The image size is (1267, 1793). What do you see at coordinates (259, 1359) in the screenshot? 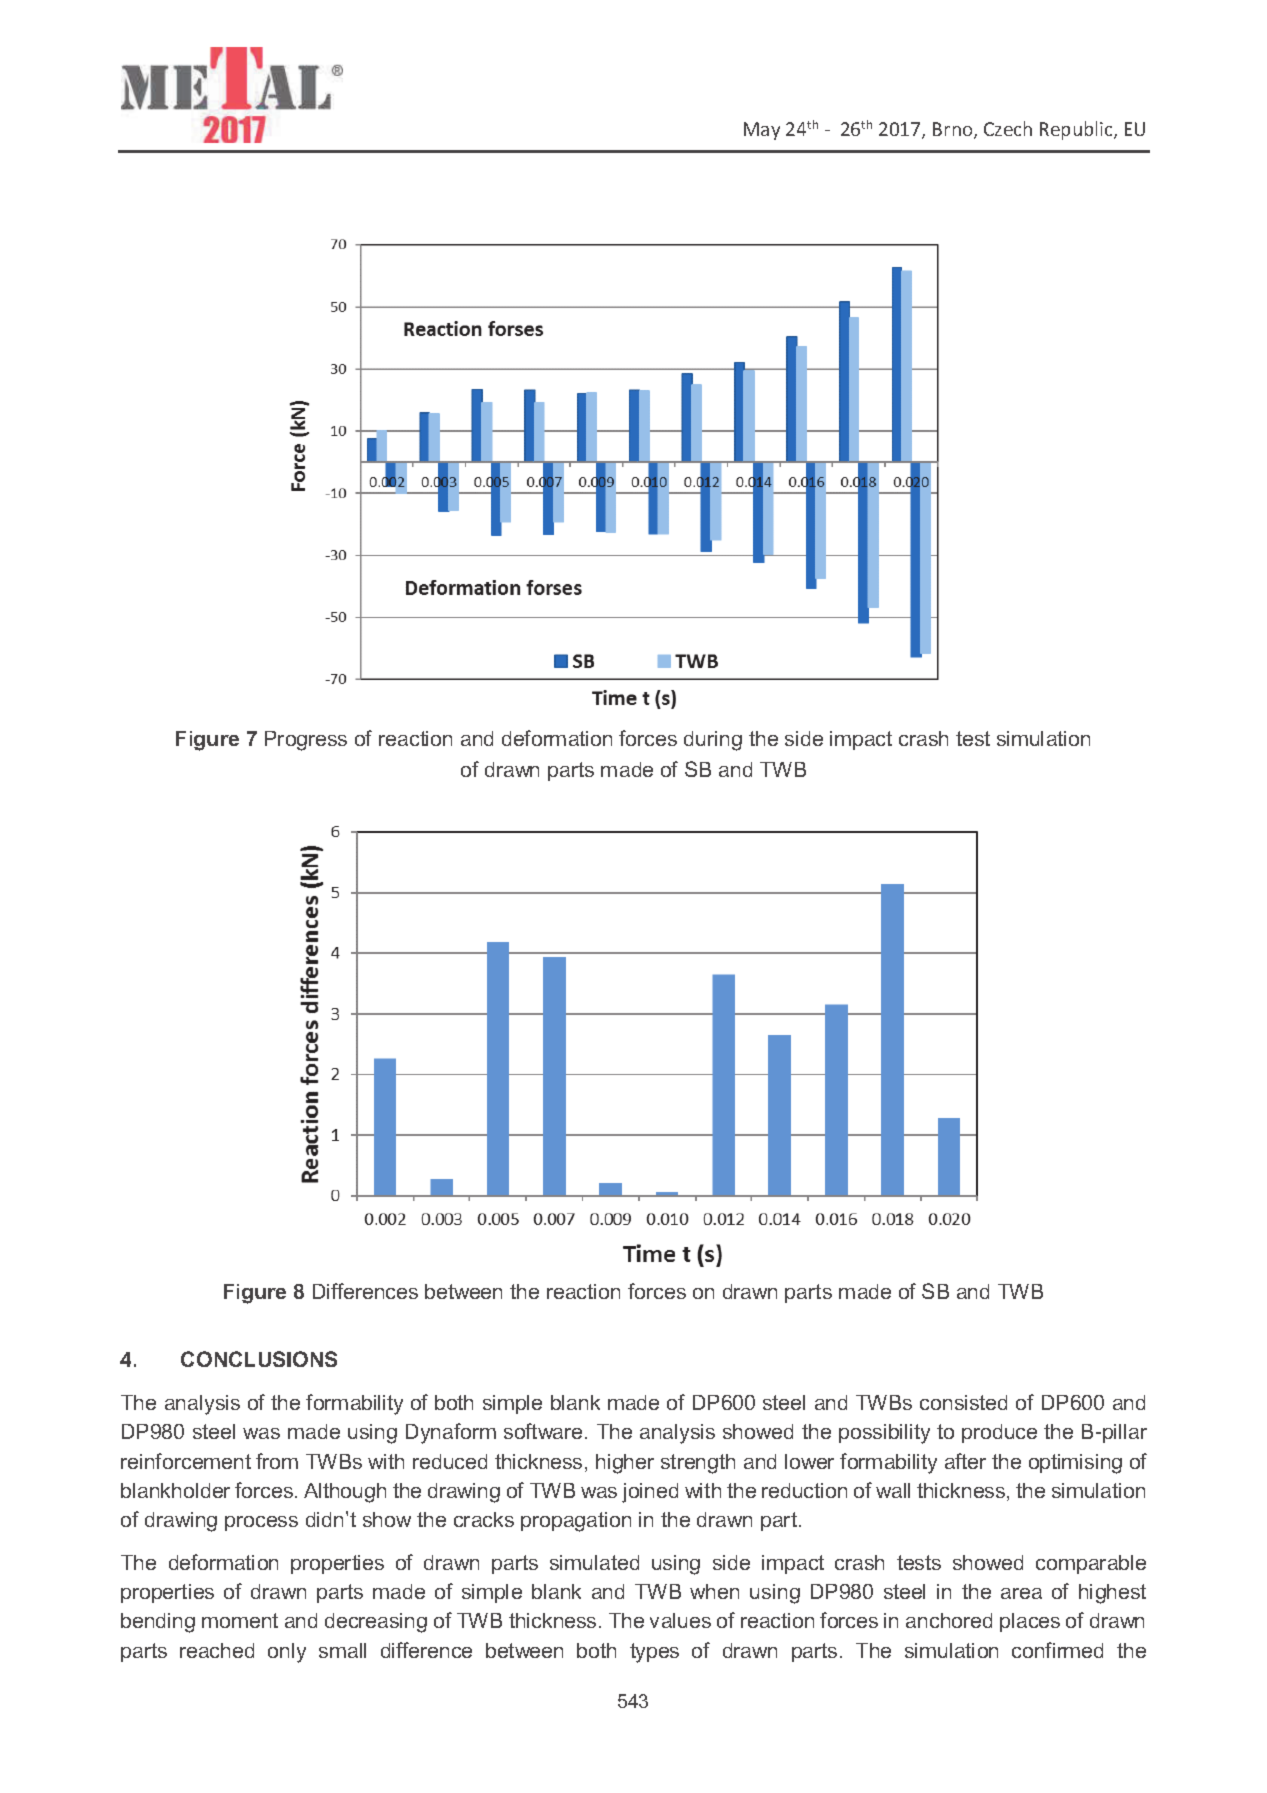
I see `CONCLUSIONS` at bounding box center [259, 1359].
